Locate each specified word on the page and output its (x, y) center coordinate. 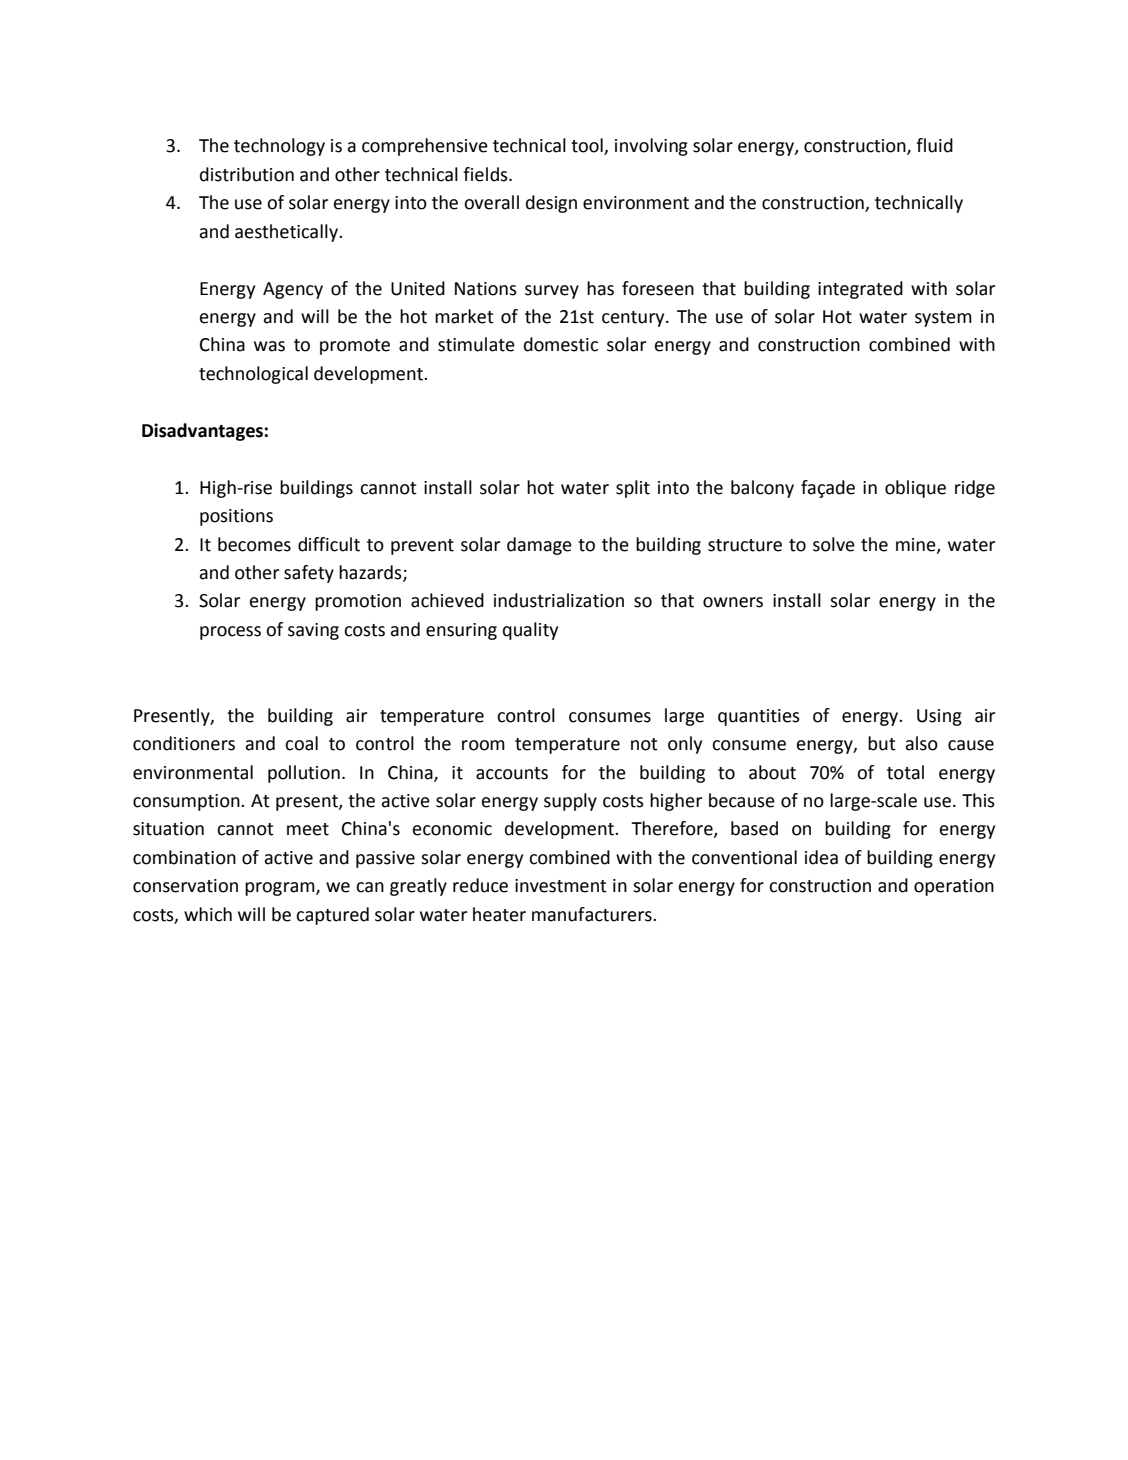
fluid (934, 145)
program (281, 889)
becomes (254, 544)
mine (917, 545)
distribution (247, 174)
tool (588, 146)
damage (539, 546)
